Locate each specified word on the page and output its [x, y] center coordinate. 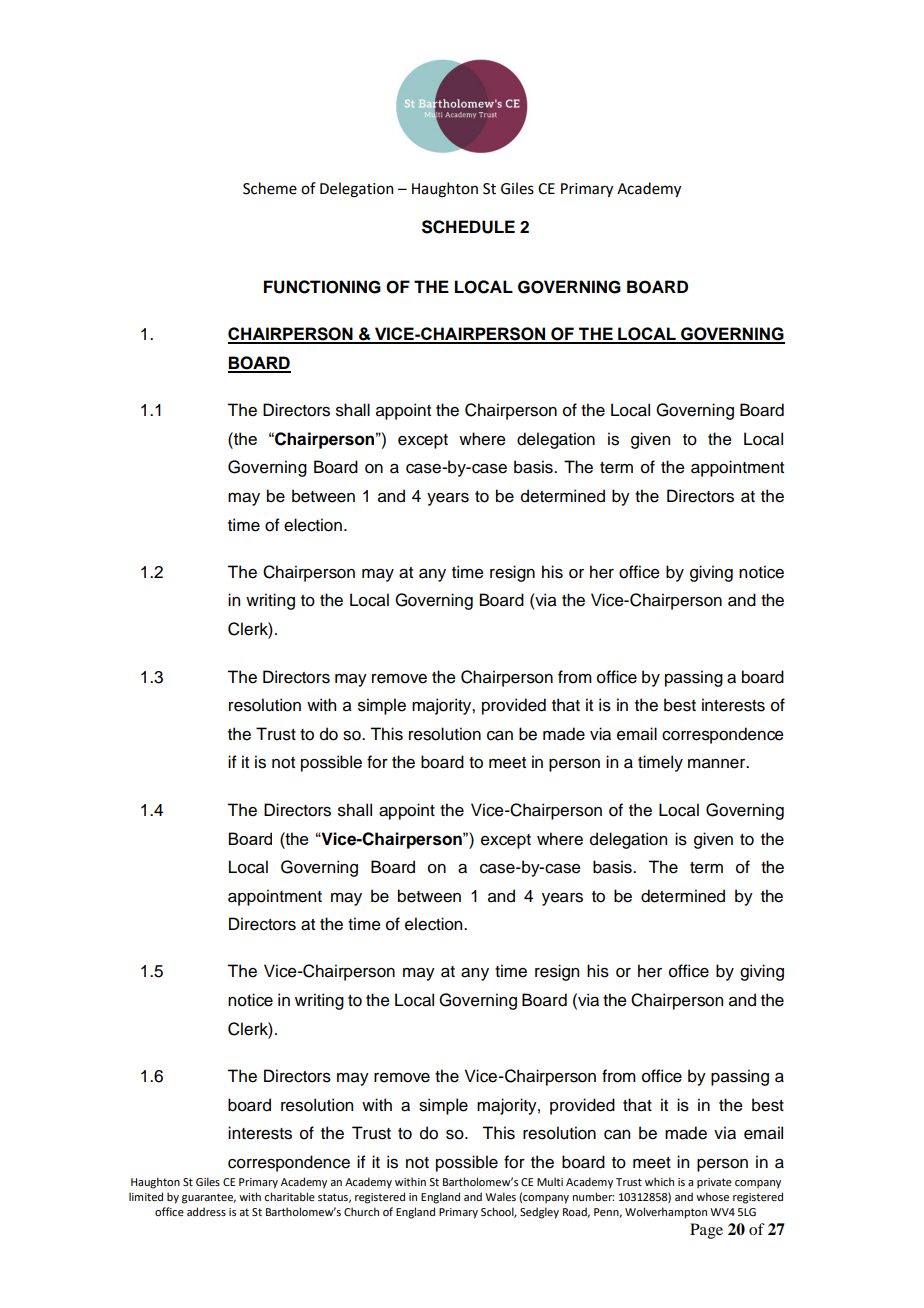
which [659, 1181]
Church [361, 1211]
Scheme [270, 188]
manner [718, 764]
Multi [550, 1181]
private [714, 1183]
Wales [500, 1196]
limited [146, 1196]
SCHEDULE [468, 227]
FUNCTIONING [322, 287]
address [206, 1211]
